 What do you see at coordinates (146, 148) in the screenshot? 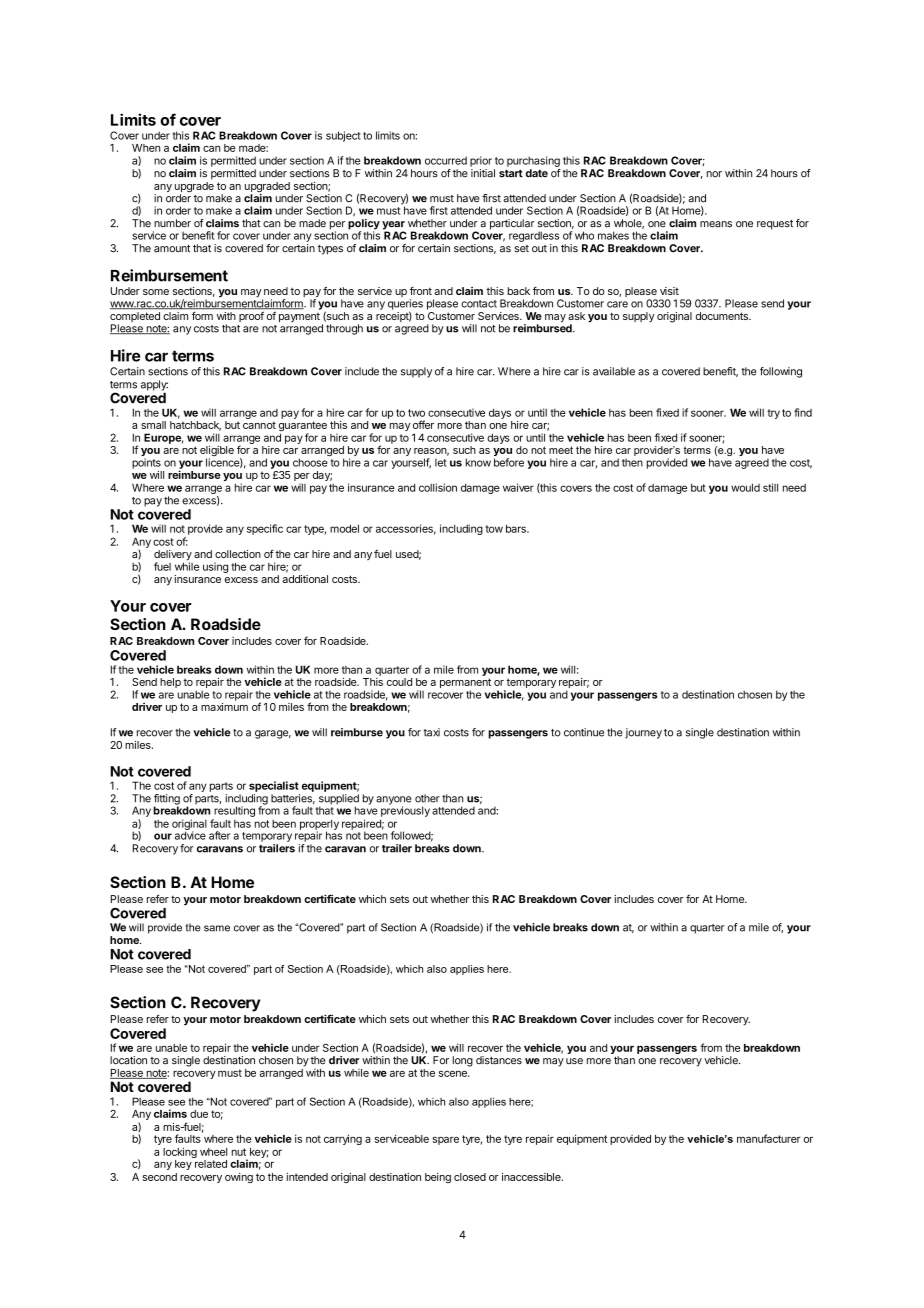
I see `When` at bounding box center [146, 148].
